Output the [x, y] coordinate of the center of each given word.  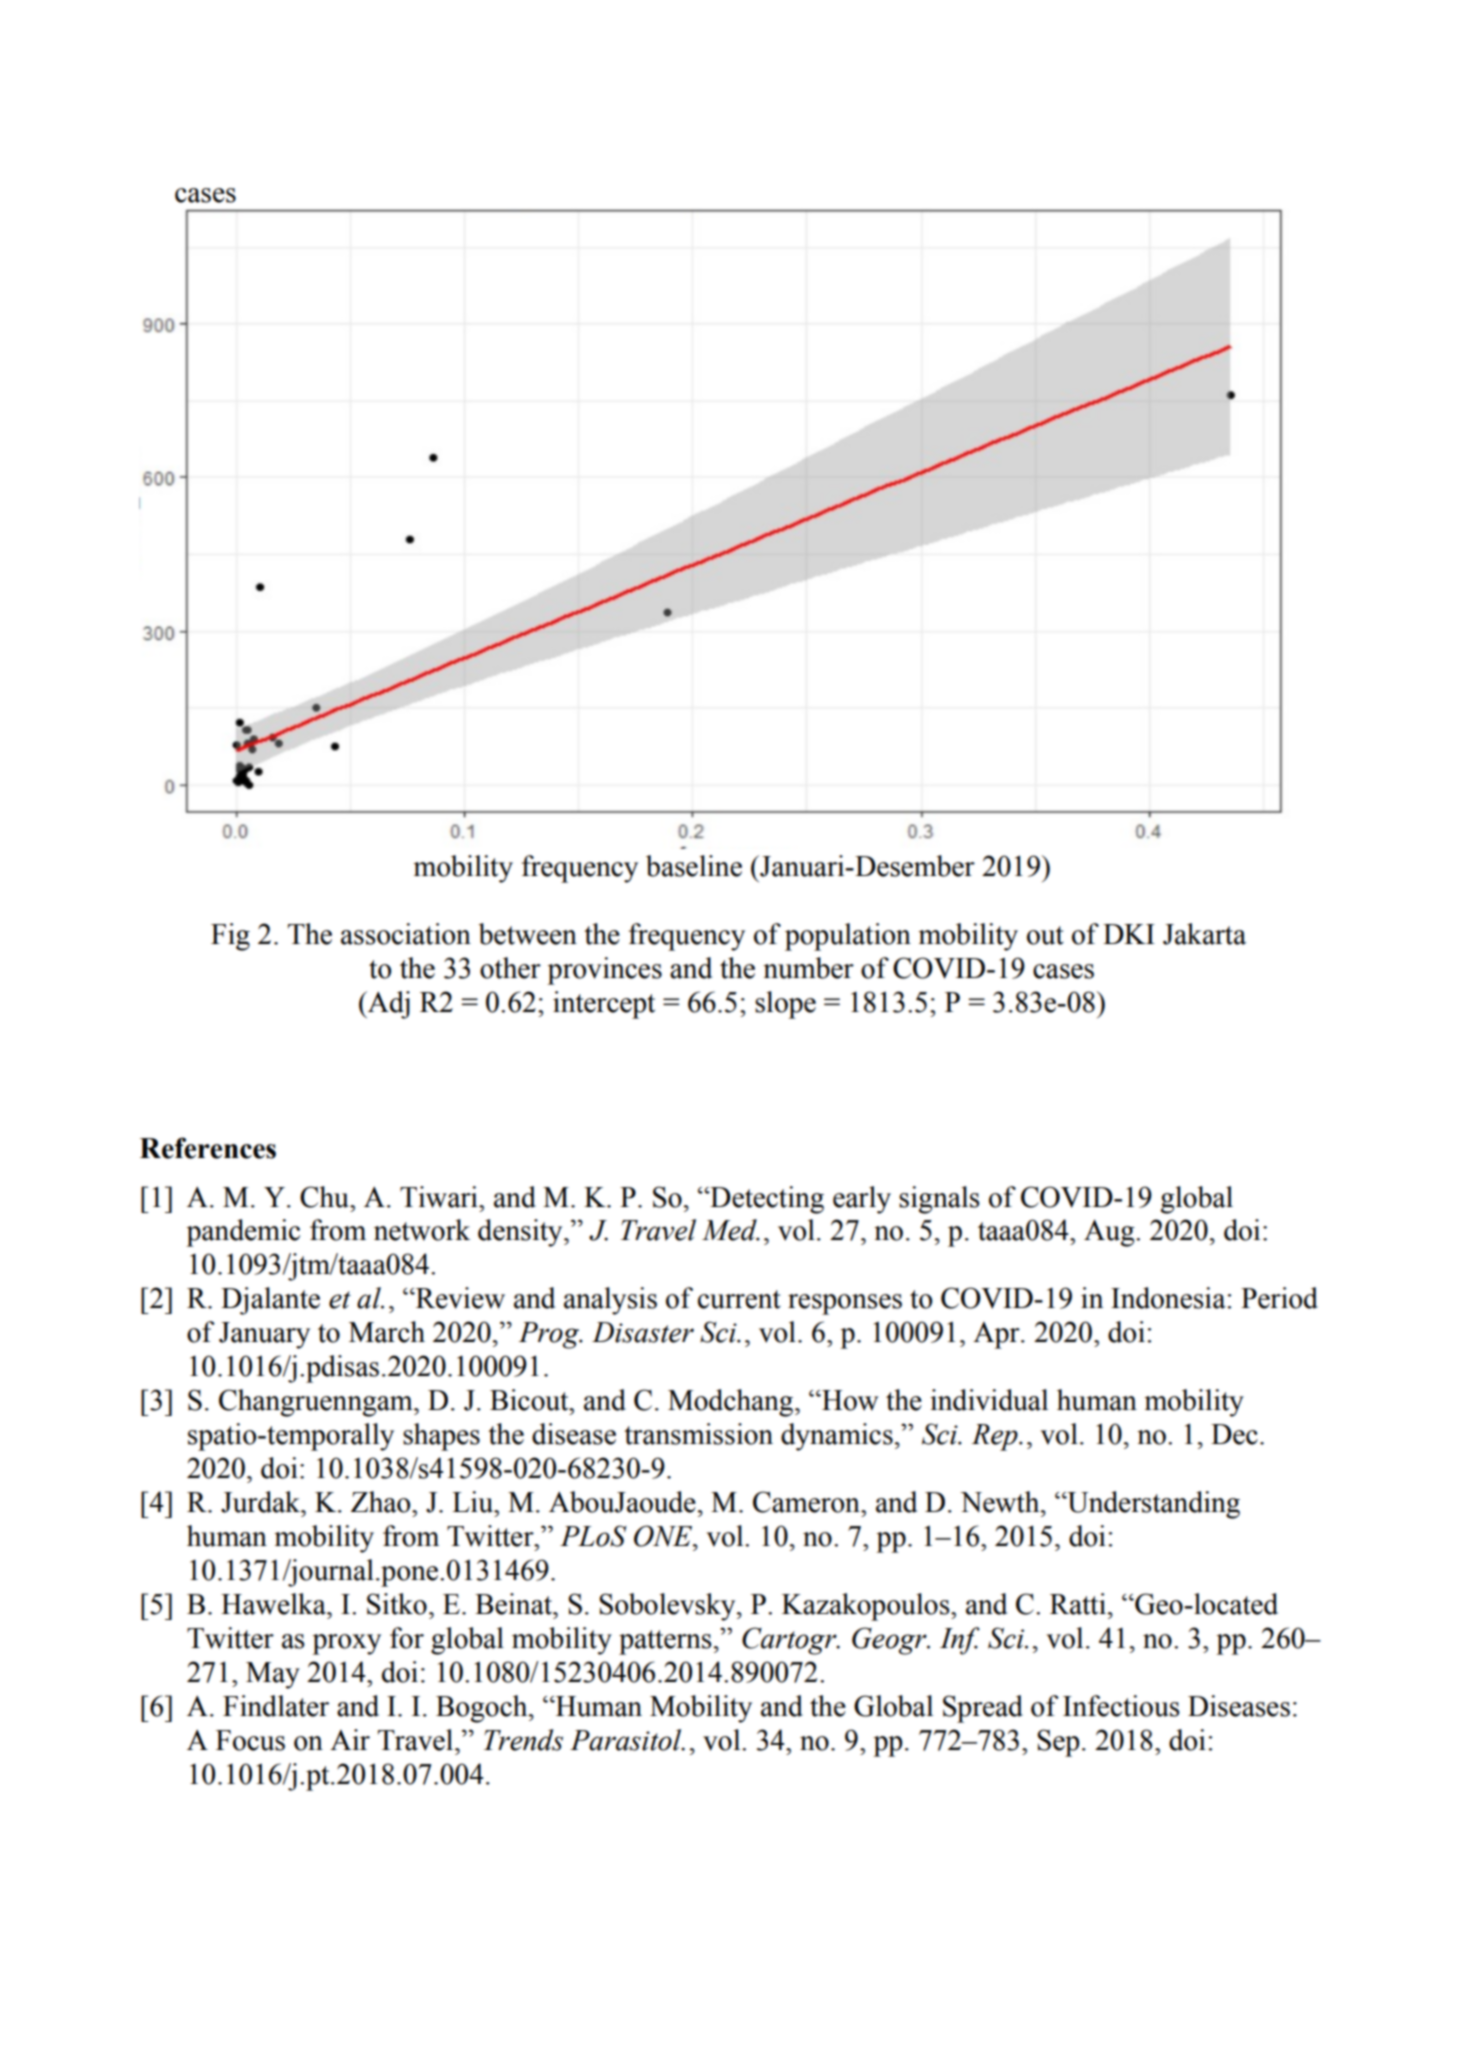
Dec [1234, 1434]
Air [350, 1739]
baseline [694, 866]
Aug [1110, 1233]
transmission [698, 1434]
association [406, 934]
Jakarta [1204, 934]
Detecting [766, 1200]
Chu [326, 1197]
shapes [441, 1437]
